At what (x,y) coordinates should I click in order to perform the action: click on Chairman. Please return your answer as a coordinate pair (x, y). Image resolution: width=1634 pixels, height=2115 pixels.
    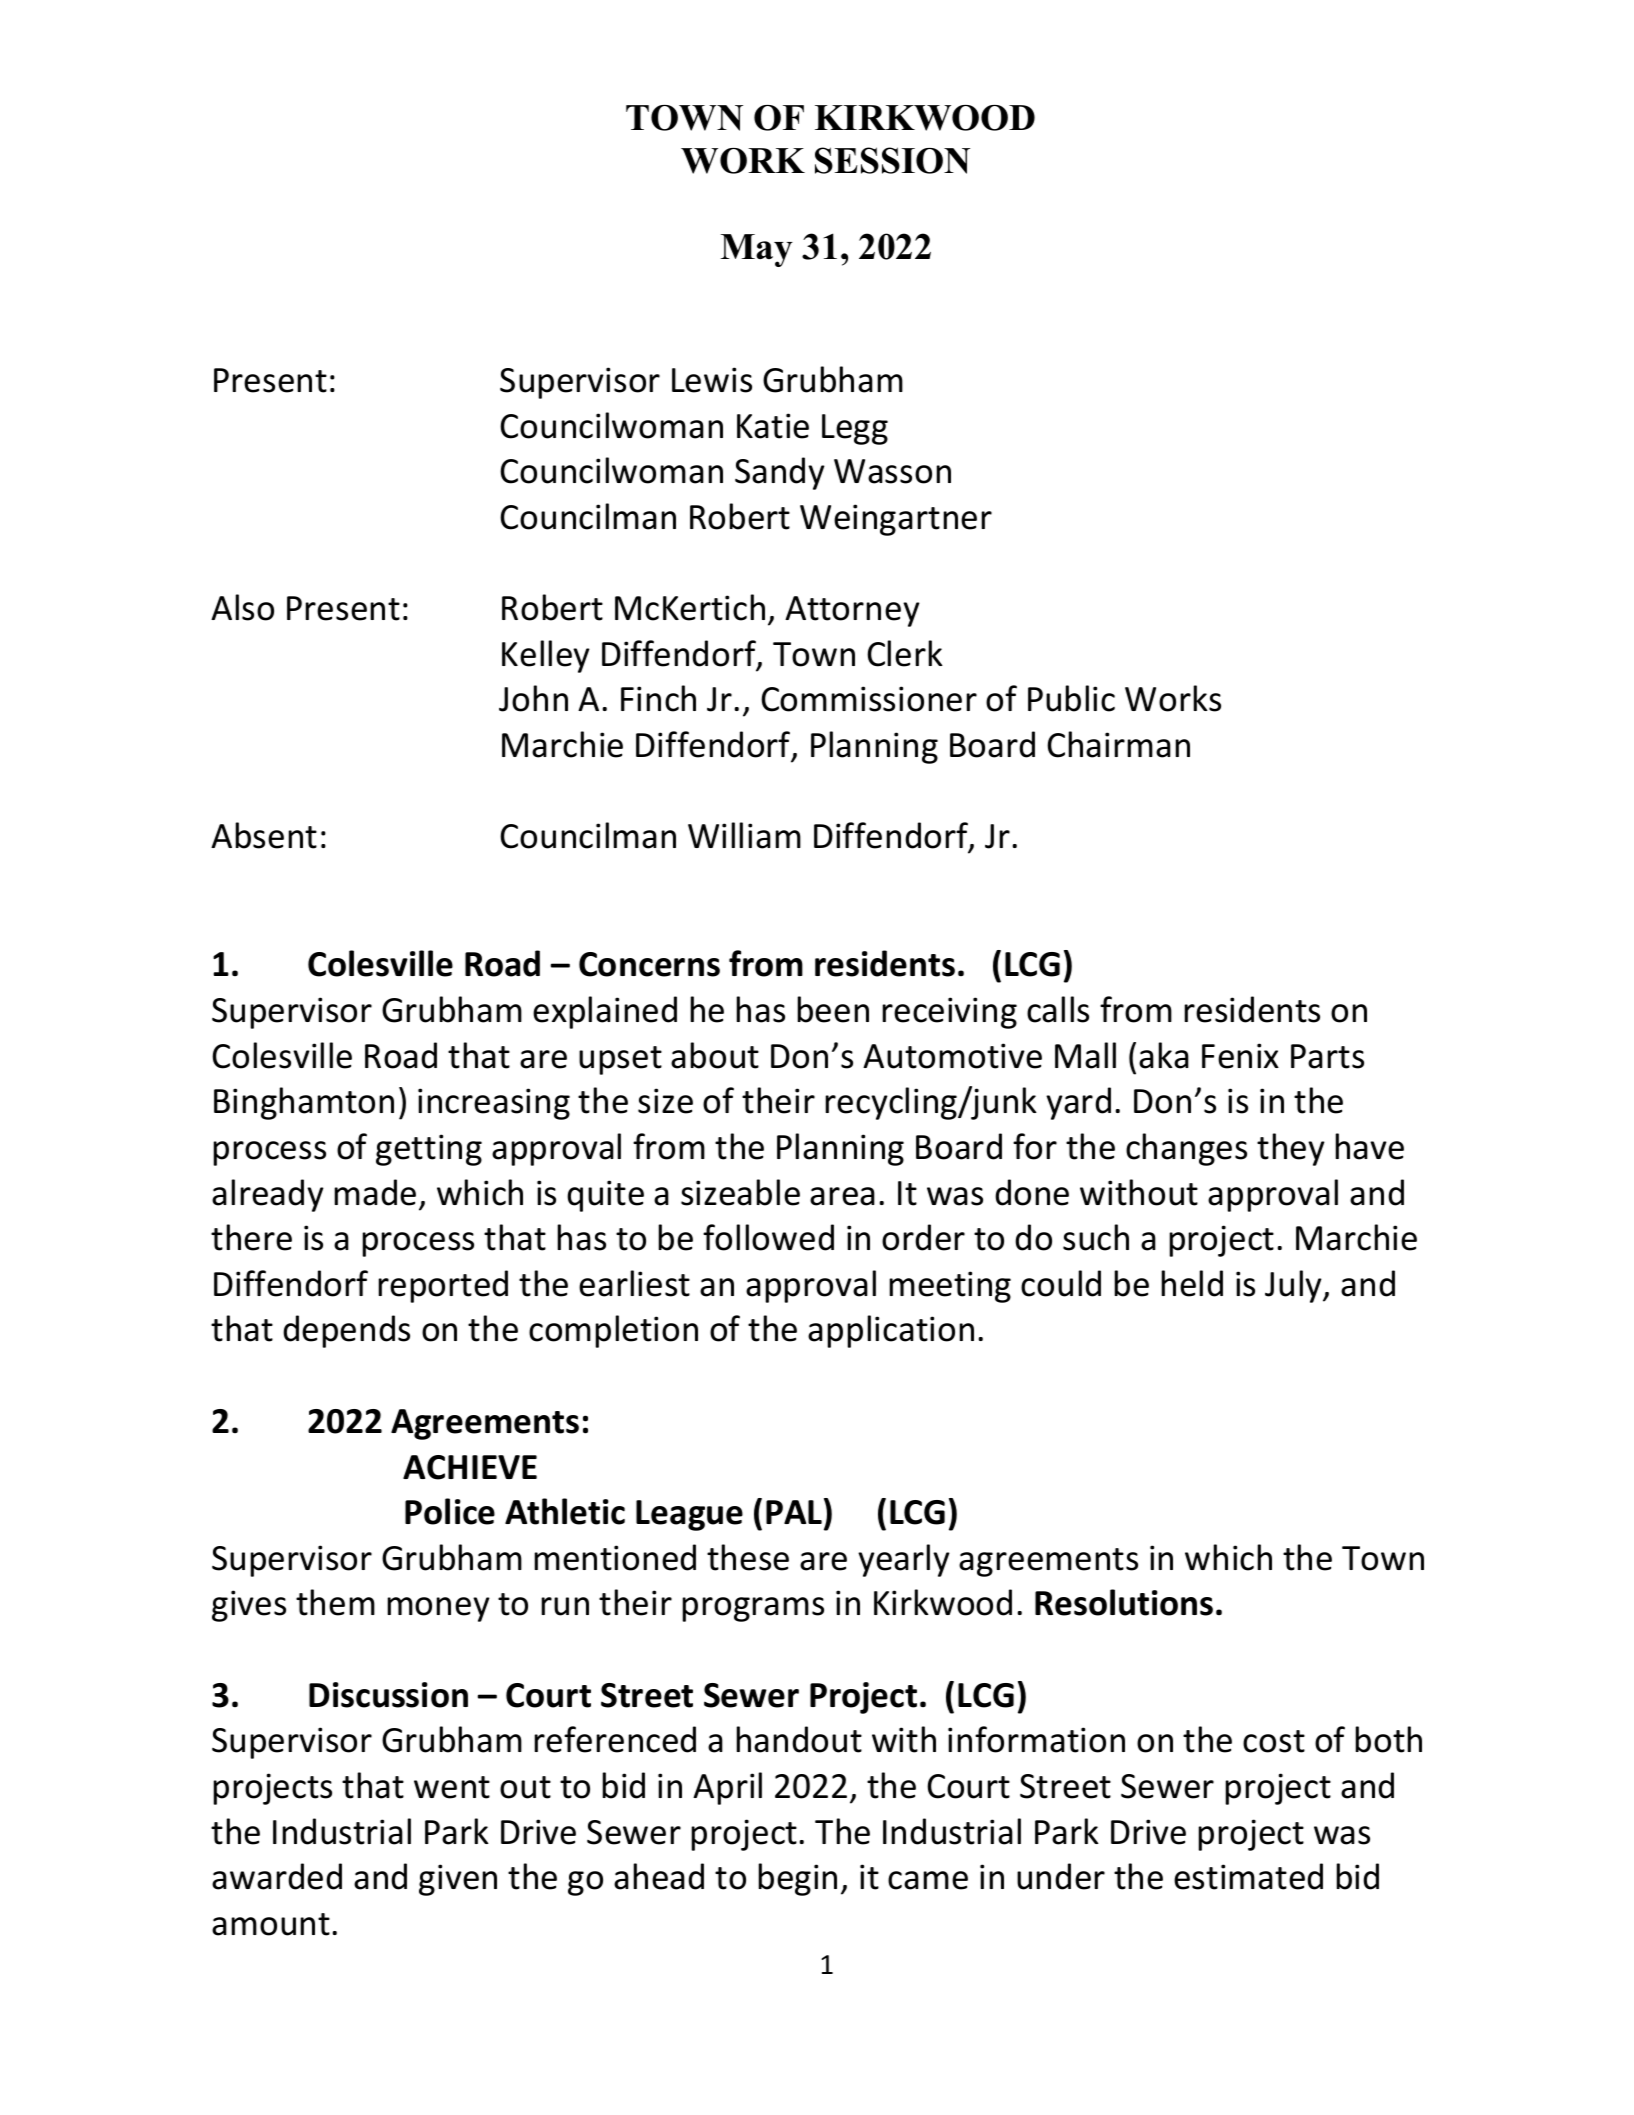
    Looking at the image, I should click on (1118, 744).
